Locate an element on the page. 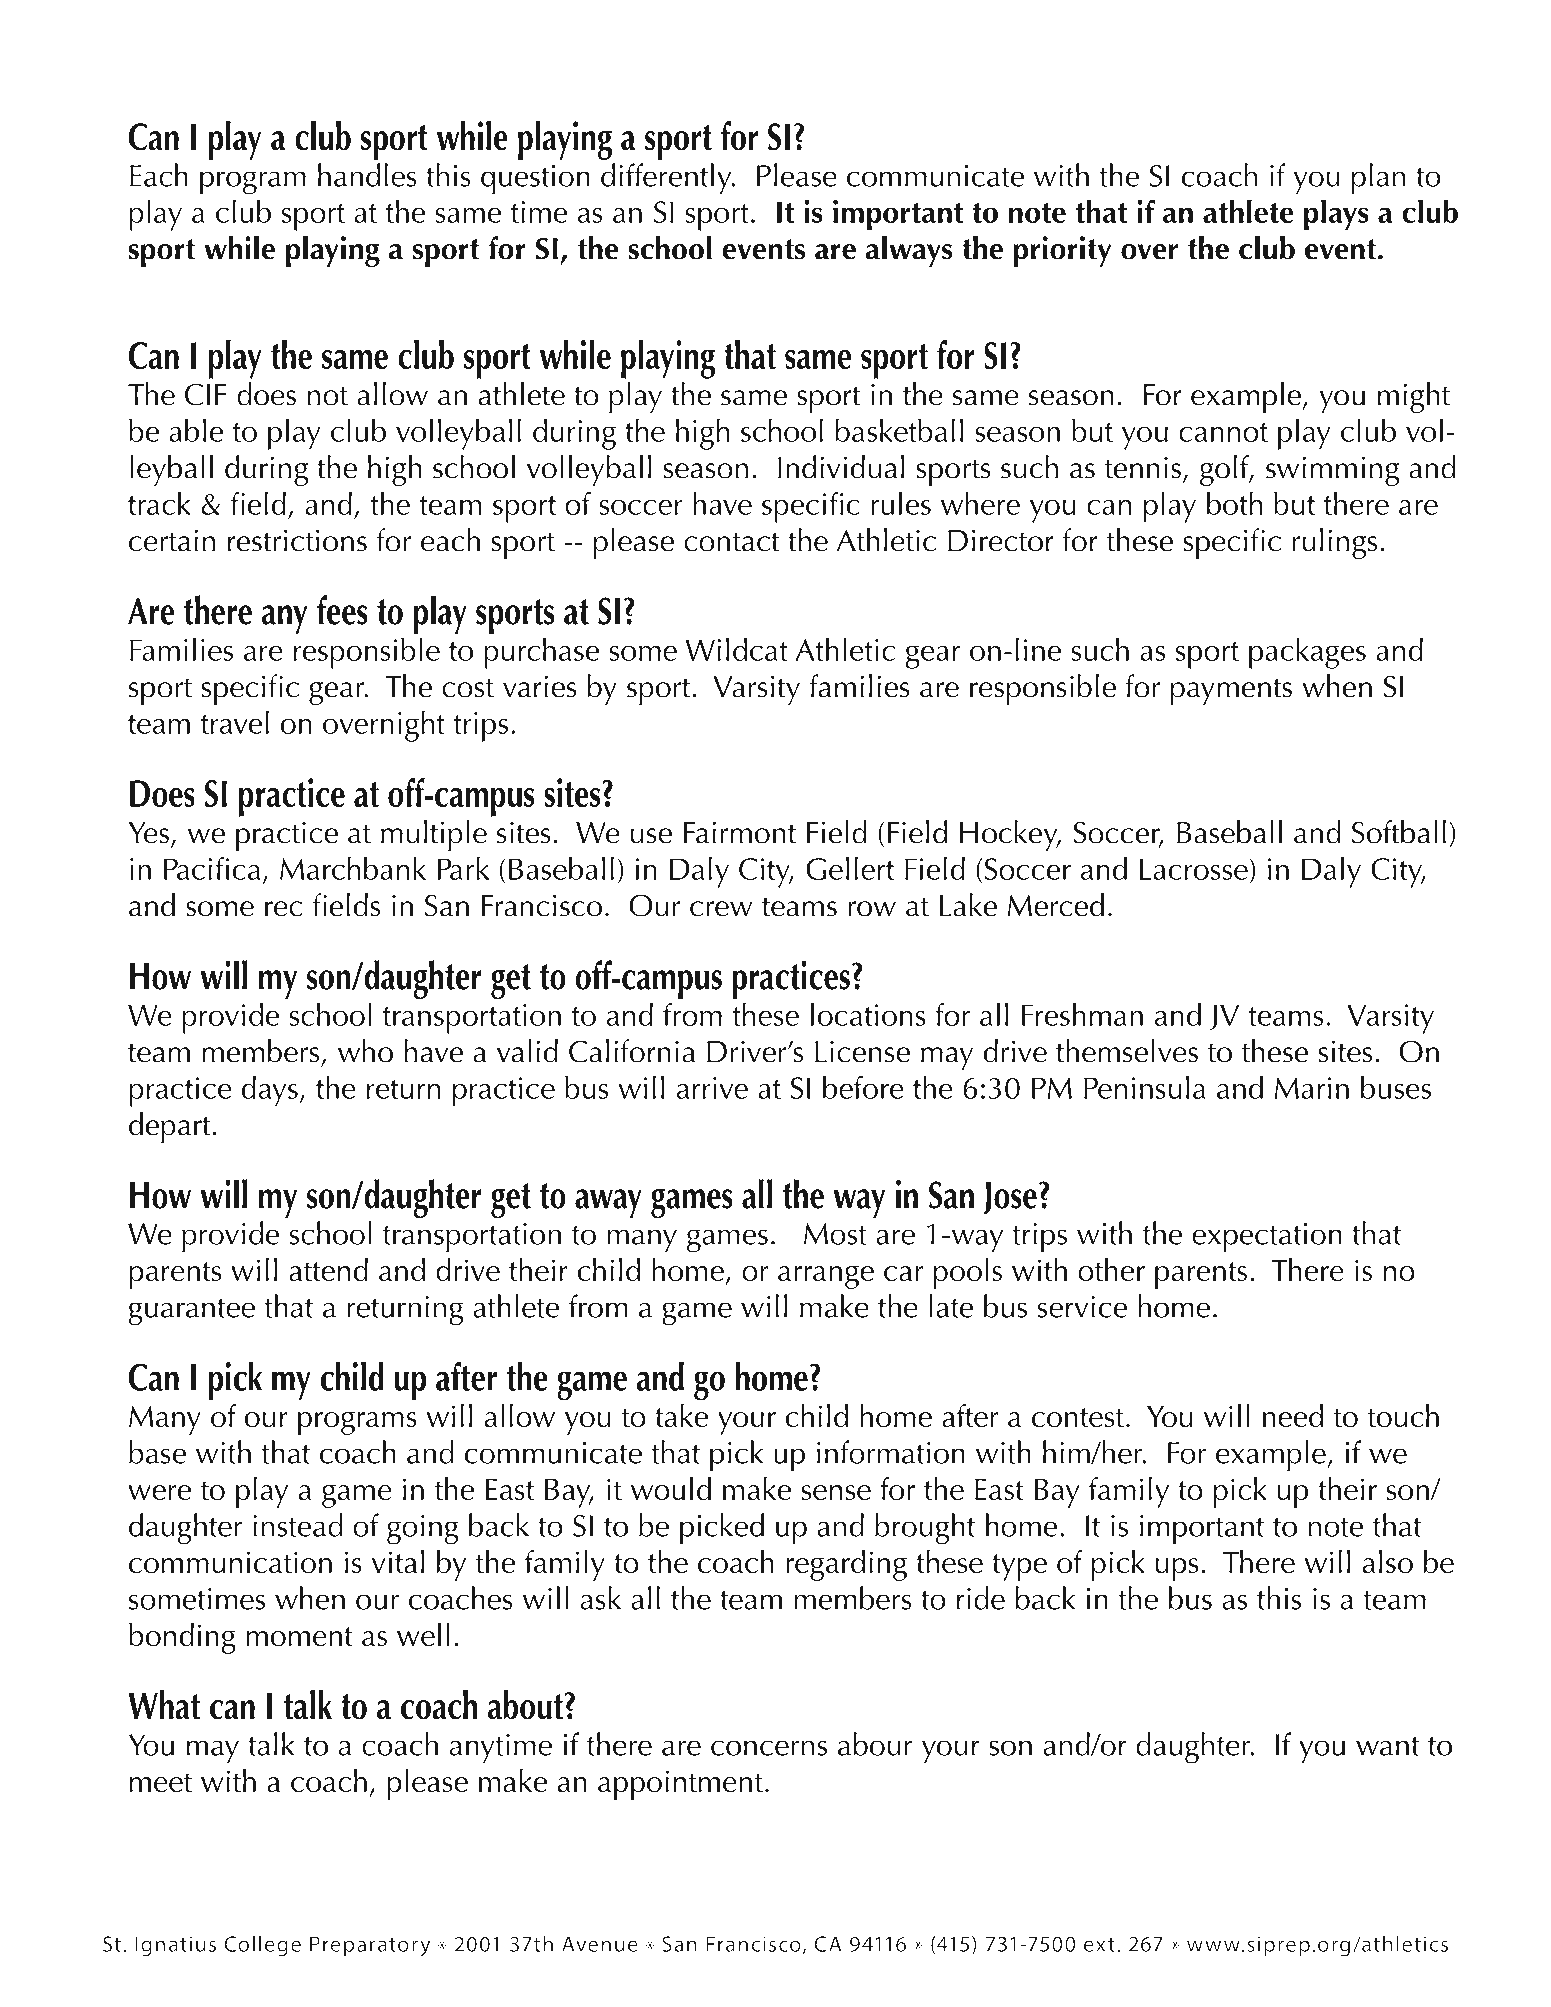  arrive is located at coordinates (712, 1088).
